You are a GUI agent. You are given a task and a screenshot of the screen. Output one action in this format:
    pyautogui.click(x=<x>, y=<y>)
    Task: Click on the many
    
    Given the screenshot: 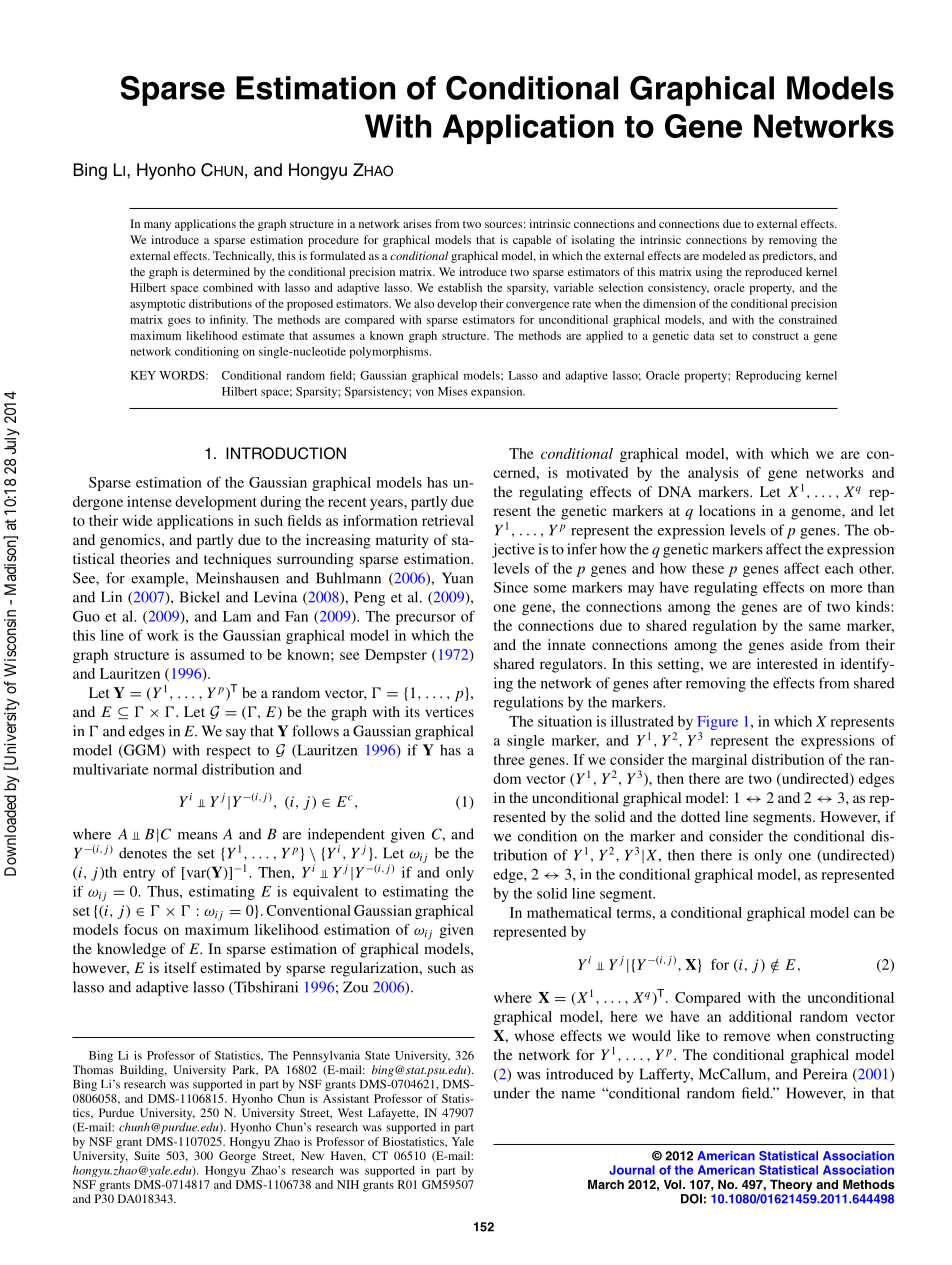 What is the action you would take?
    pyautogui.click(x=157, y=226)
